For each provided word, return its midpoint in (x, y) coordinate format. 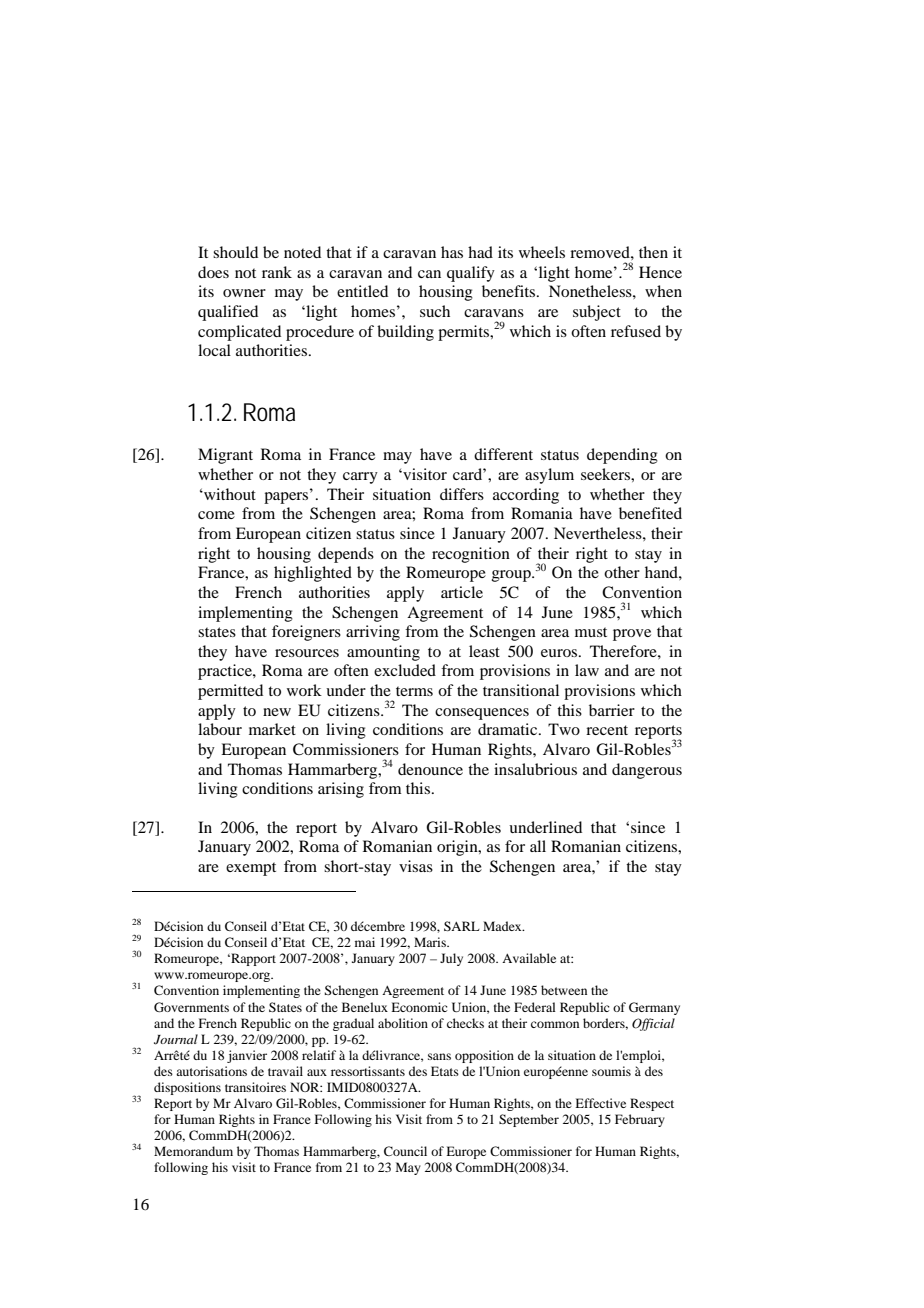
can (429, 274)
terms (414, 691)
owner (244, 293)
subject (597, 313)
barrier (612, 710)
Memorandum (193, 1151)
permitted (230, 692)
